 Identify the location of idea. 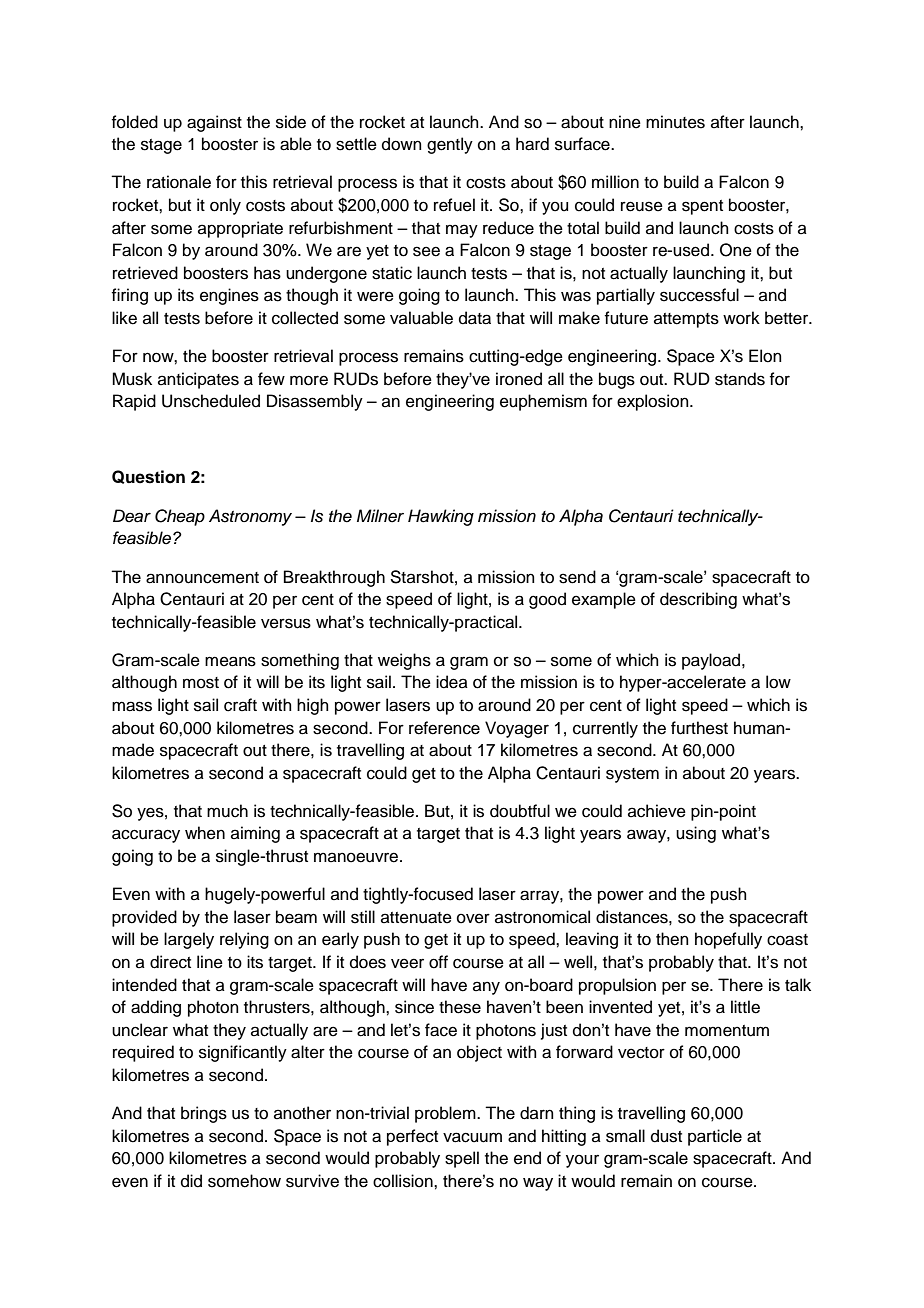
(452, 682).
